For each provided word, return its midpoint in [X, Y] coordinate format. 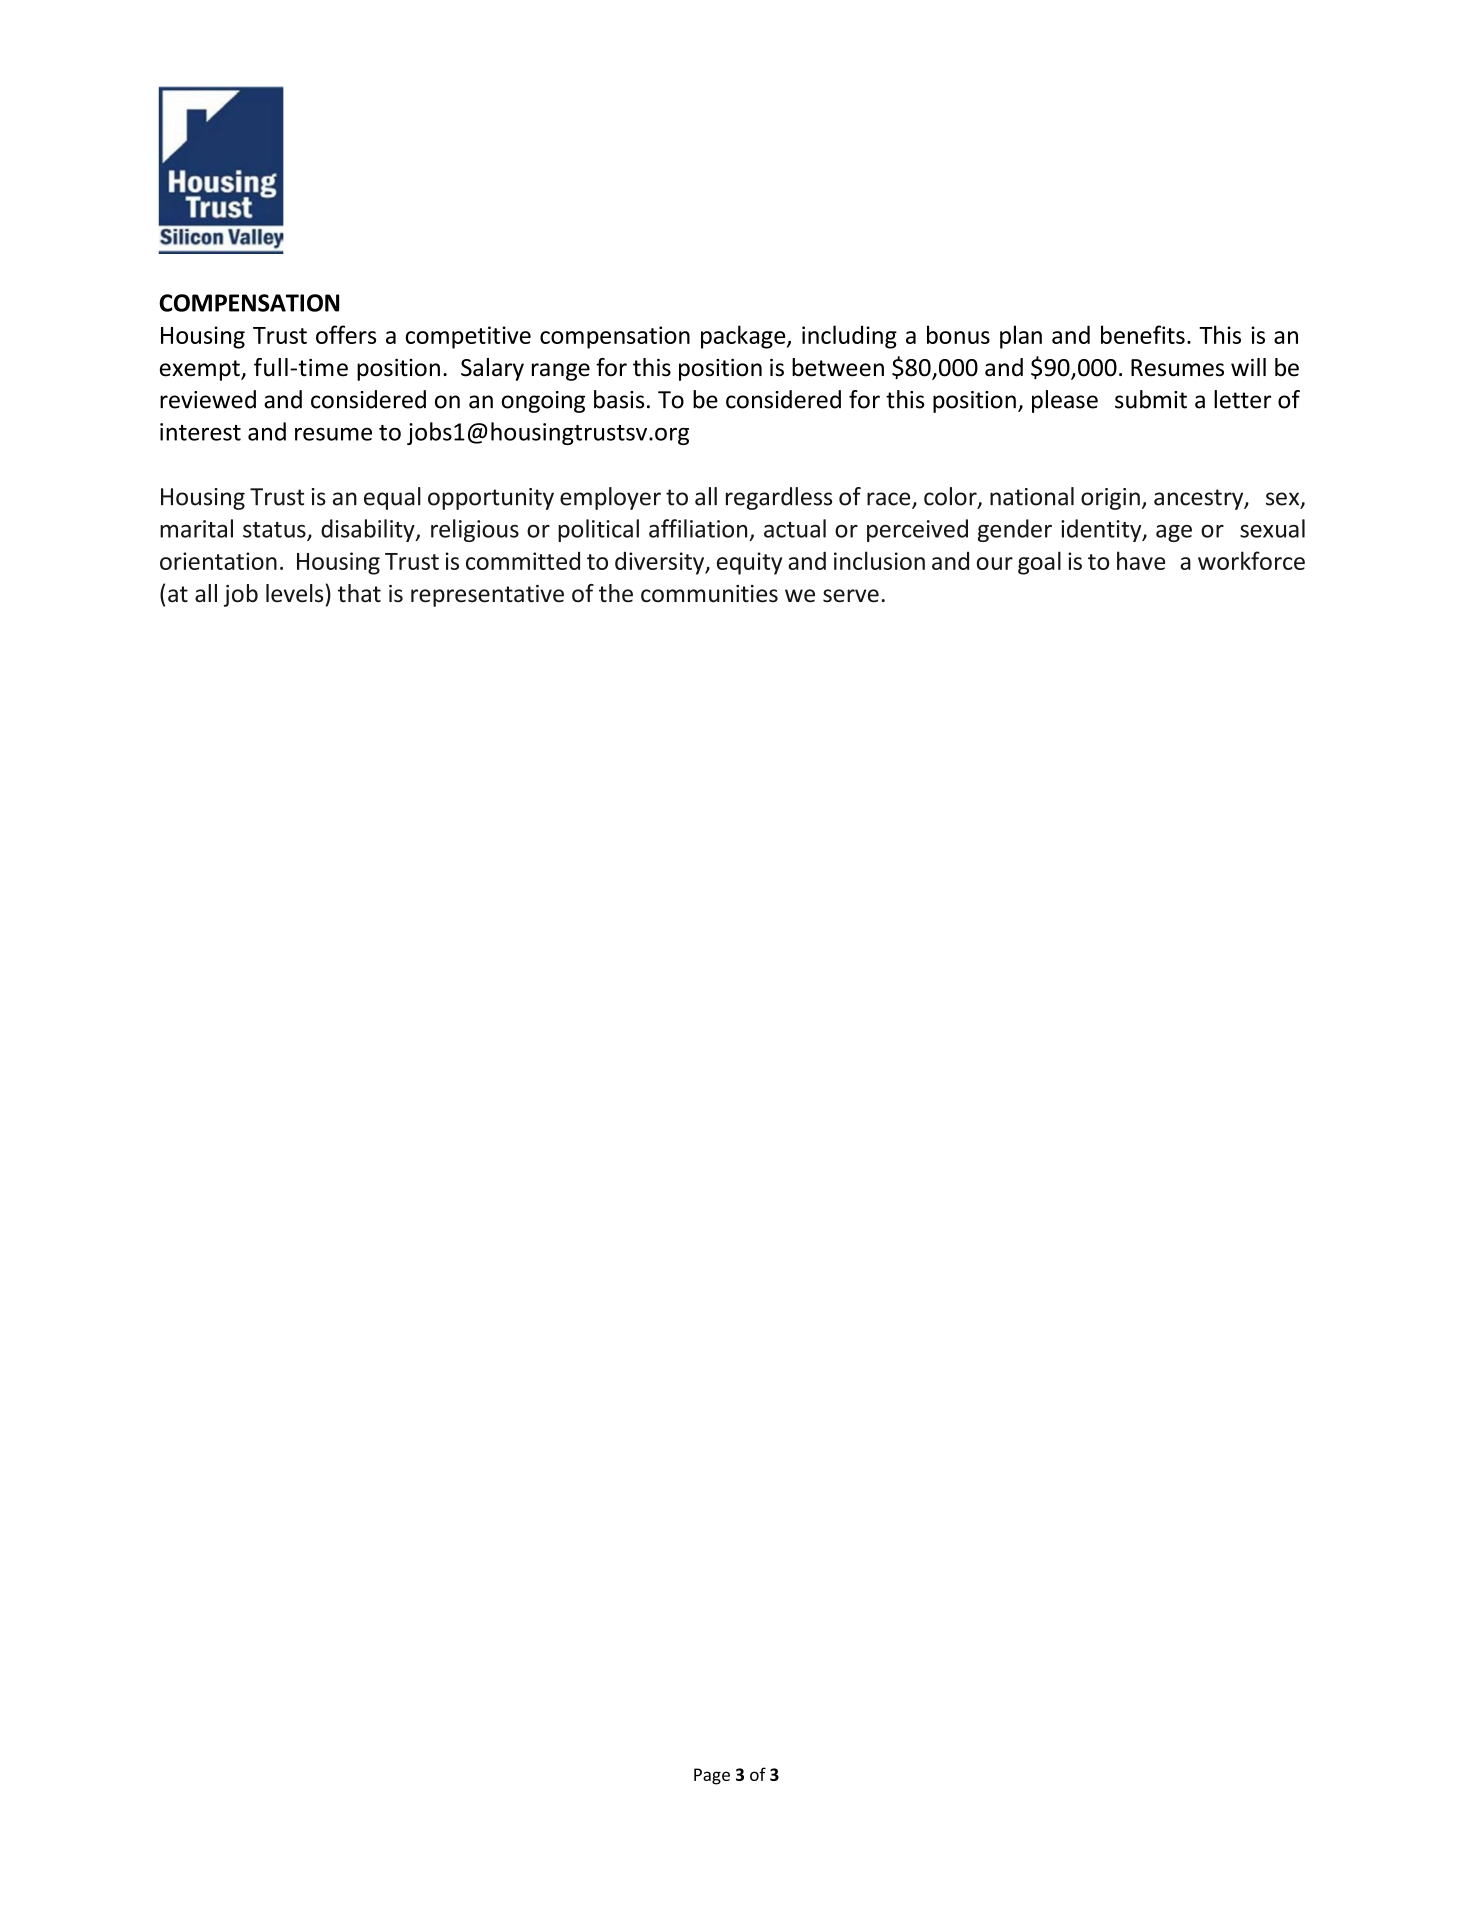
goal [1039, 563]
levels [294, 593]
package [744, 337]
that [359, 593]
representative [487, 596]
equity [749, 563]
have [1141, 560]
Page [712, 1776]
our [995, 563]
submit [1151, 399]
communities [709, 594]
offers [346, 334]
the [616, 593]
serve [851, 596]
